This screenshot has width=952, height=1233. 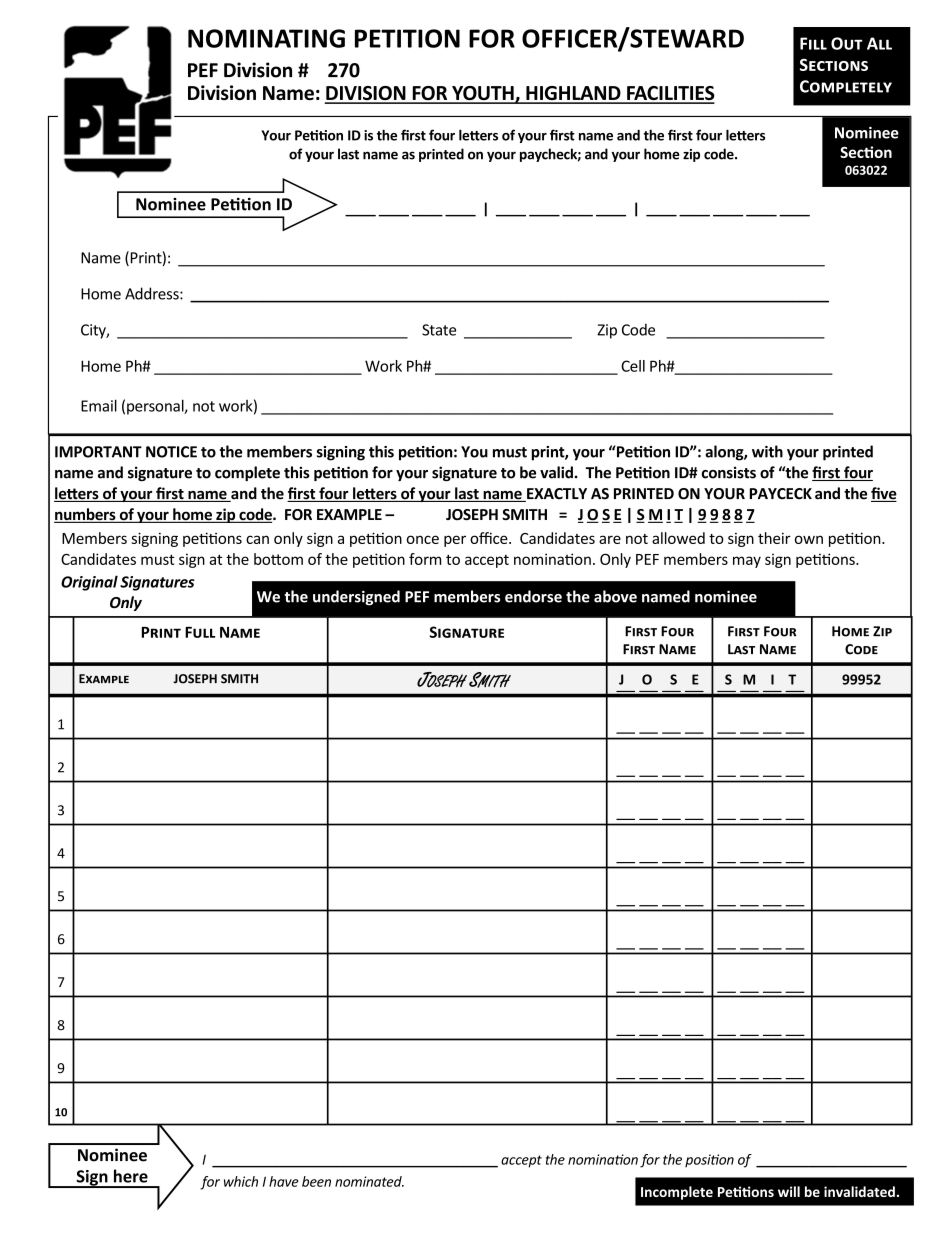 What do you see at coordinates (483, 94) in the screenshot?
I see `YOUTH` at bounding box center [483, 94].
